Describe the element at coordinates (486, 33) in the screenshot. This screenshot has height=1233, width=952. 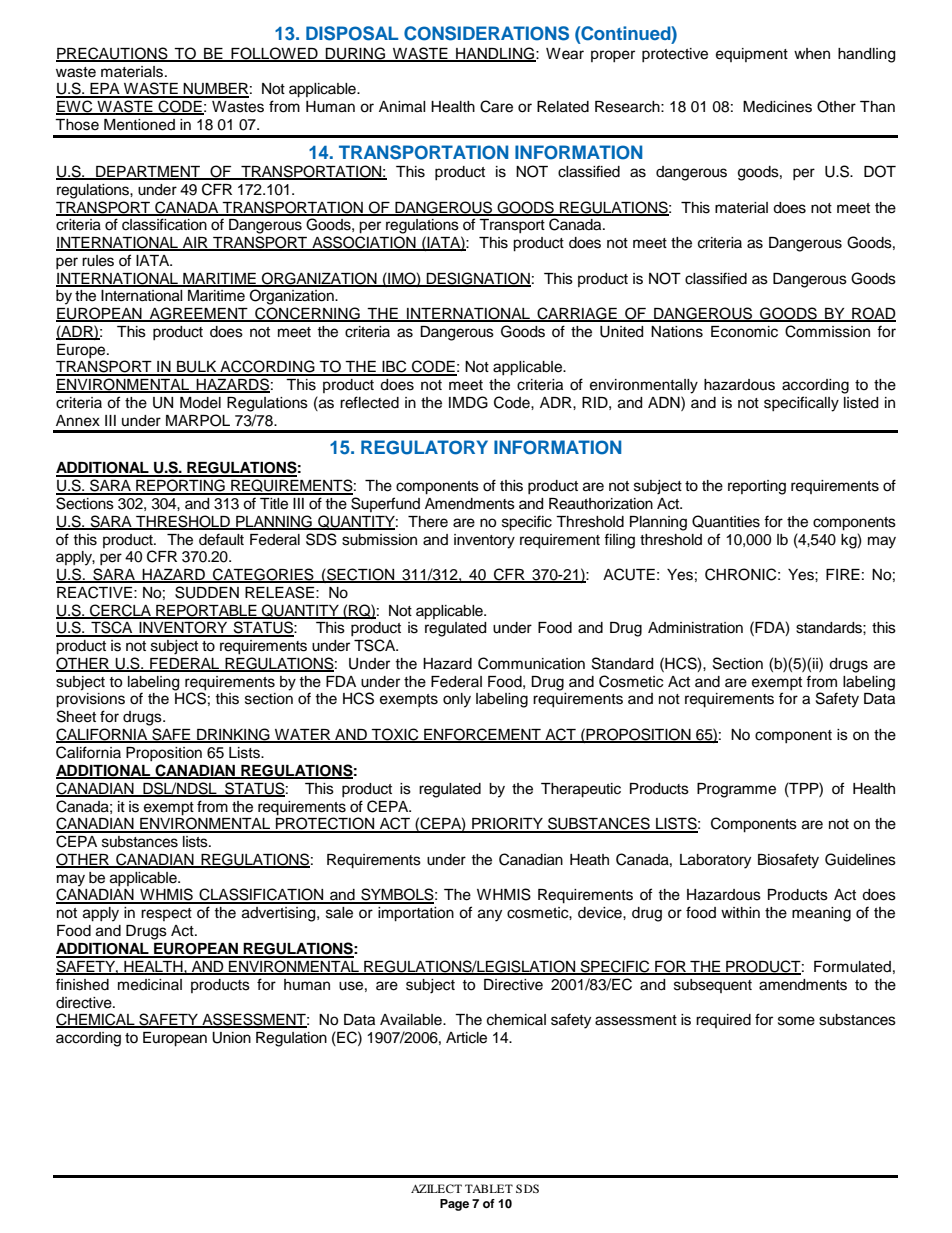
I see `CONSIDERATIONS` at that location.
